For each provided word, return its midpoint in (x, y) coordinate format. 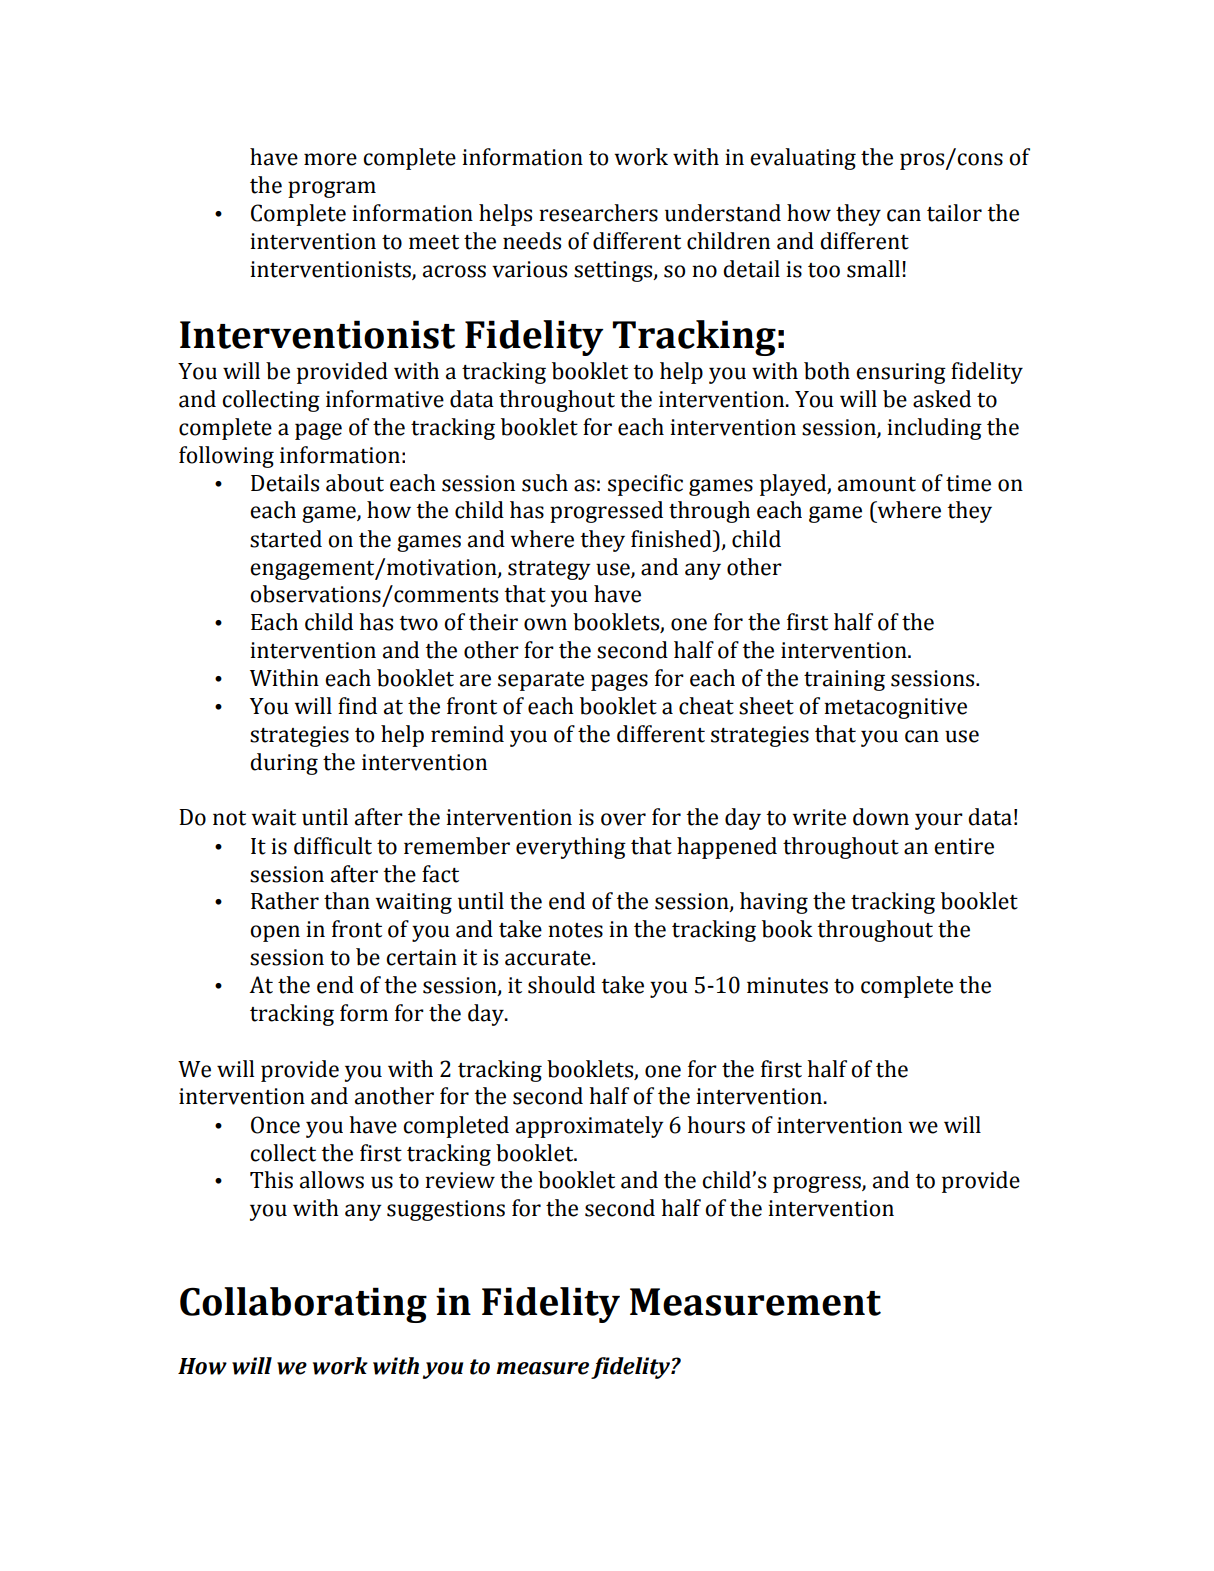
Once (275, 1125)
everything (571, 848)
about (355, 483)
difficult (333, 846)
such (545, 483)
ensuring (901, 373)
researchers (598, 213)
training (844, 680)
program (332, 189)
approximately (590, 1127)
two (418, 623)
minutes (787, 985)
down (881, 817)
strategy (549, 570)
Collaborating (303, 1305)
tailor (954, 213)
